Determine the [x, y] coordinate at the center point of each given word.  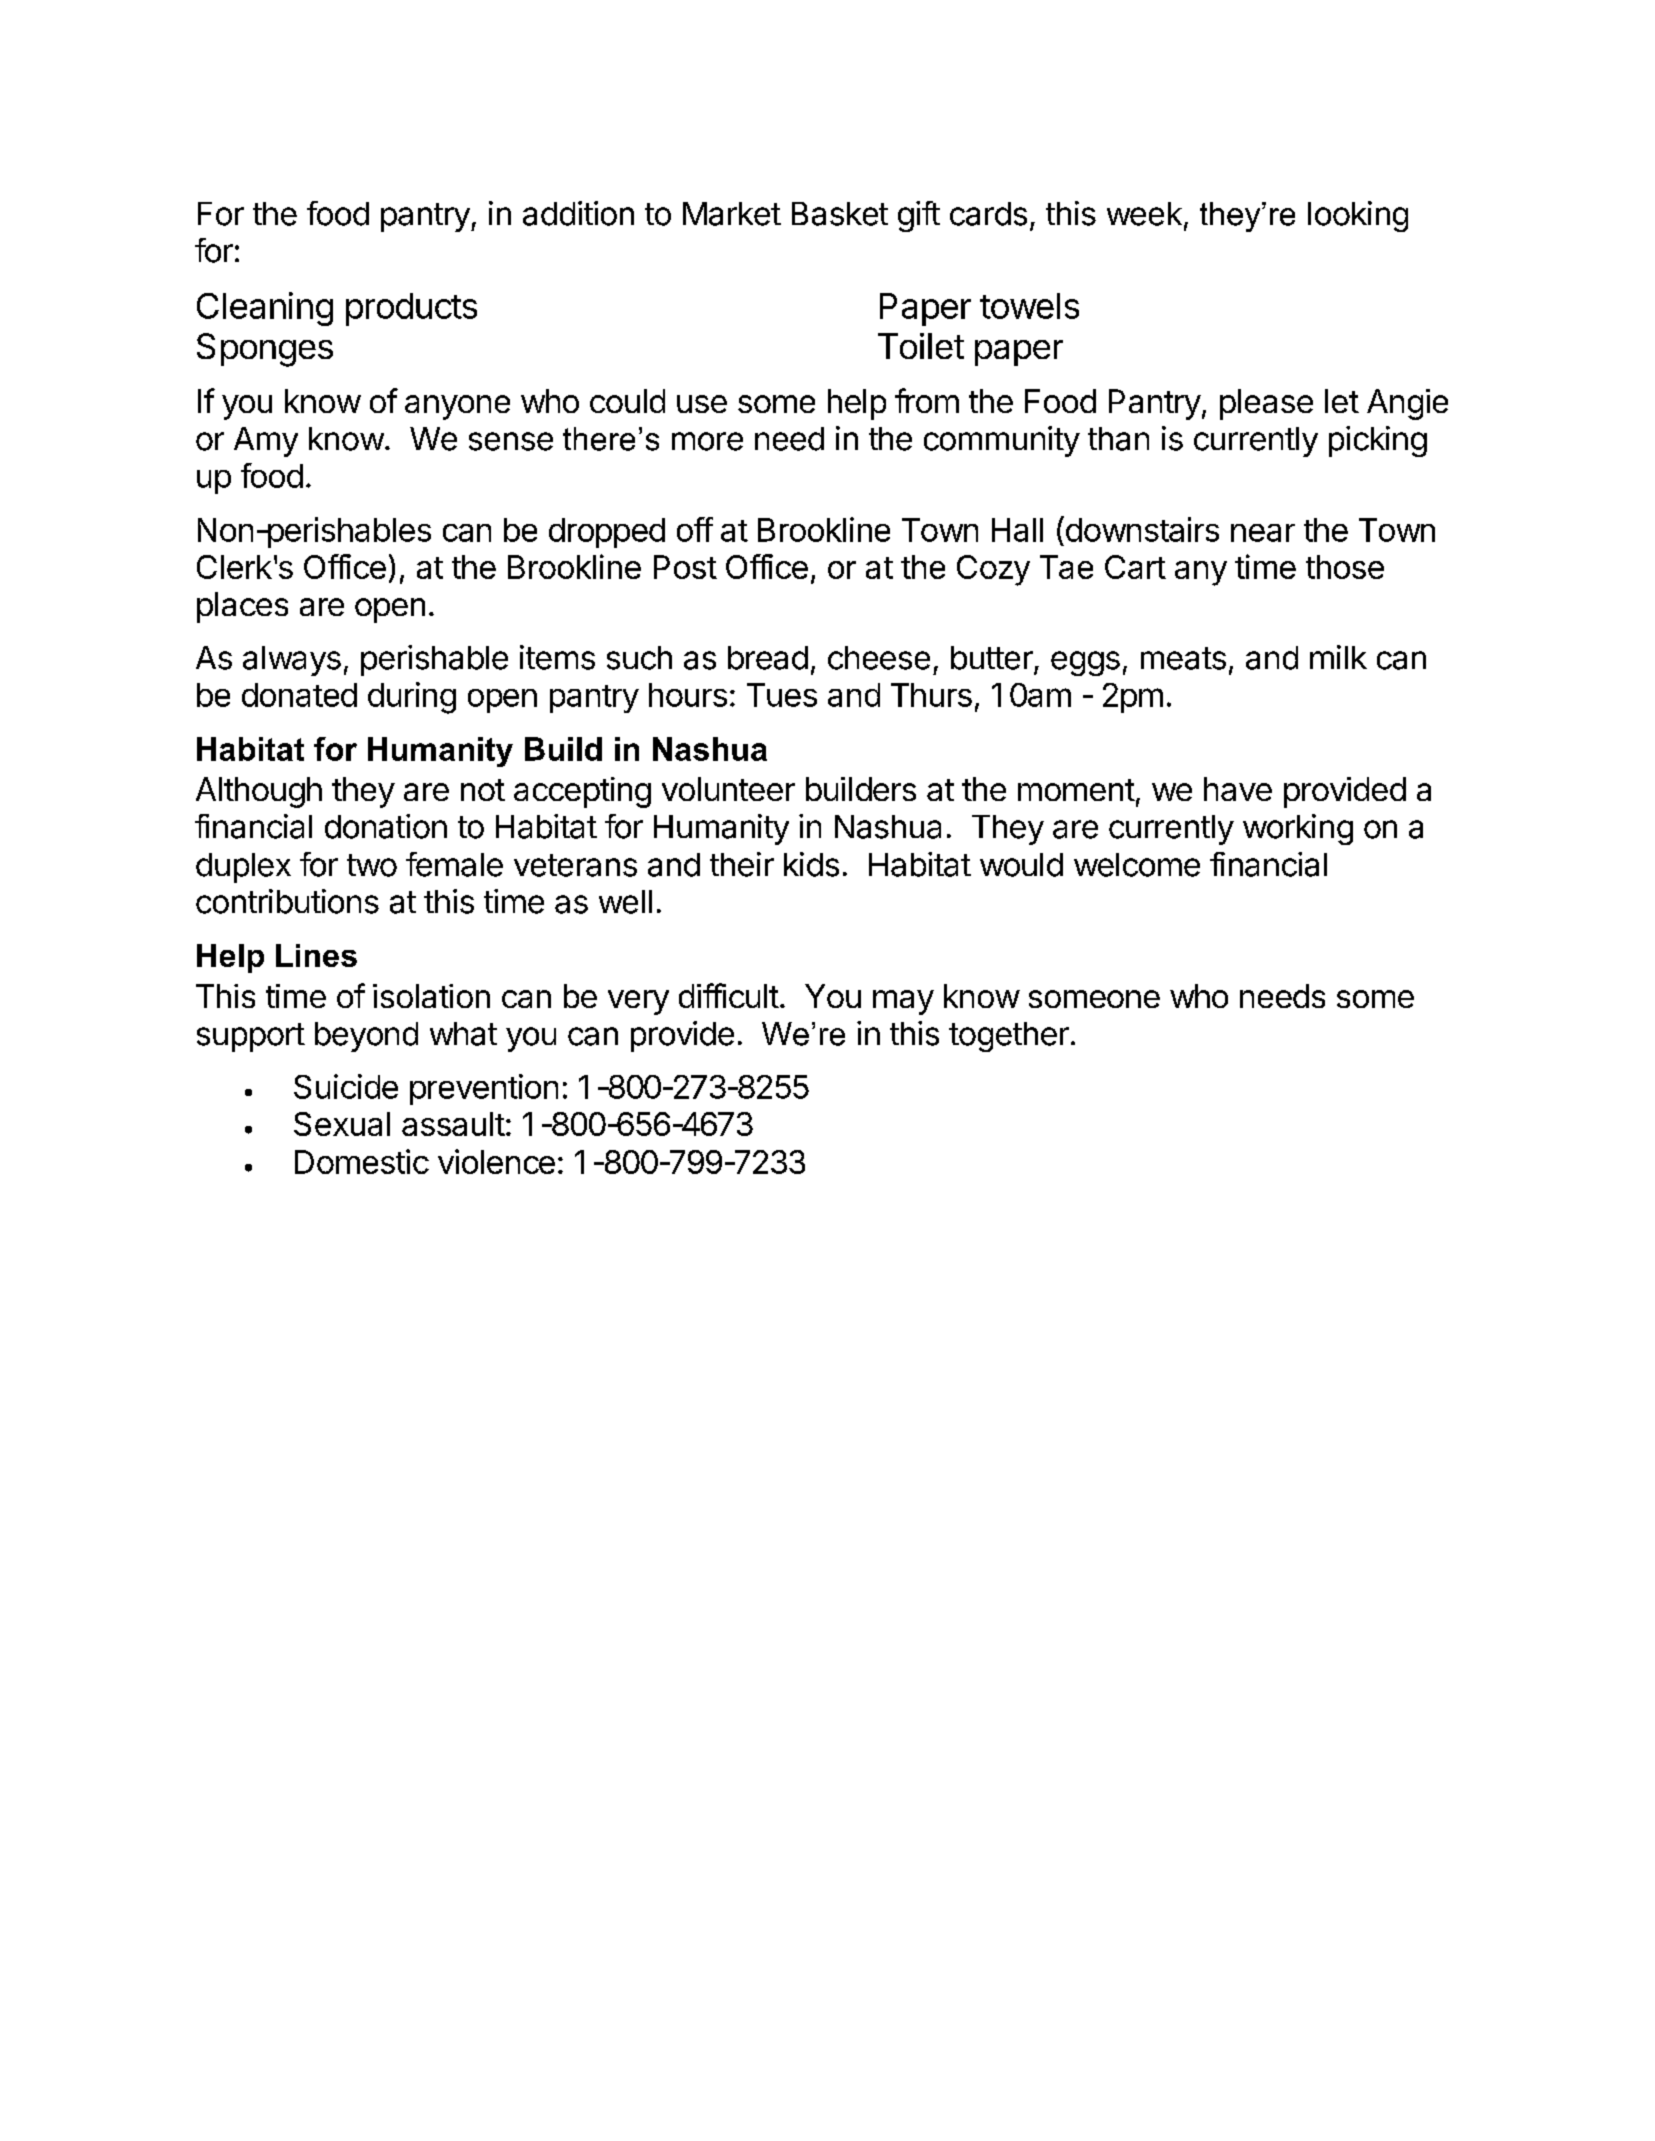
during [412, 698]
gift [919, 216]
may [903, 1002]
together [1009, 1037]
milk [1338, 657]
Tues [782, 695]
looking [1358, 216]
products [411, 309]
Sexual [342, 1124]
